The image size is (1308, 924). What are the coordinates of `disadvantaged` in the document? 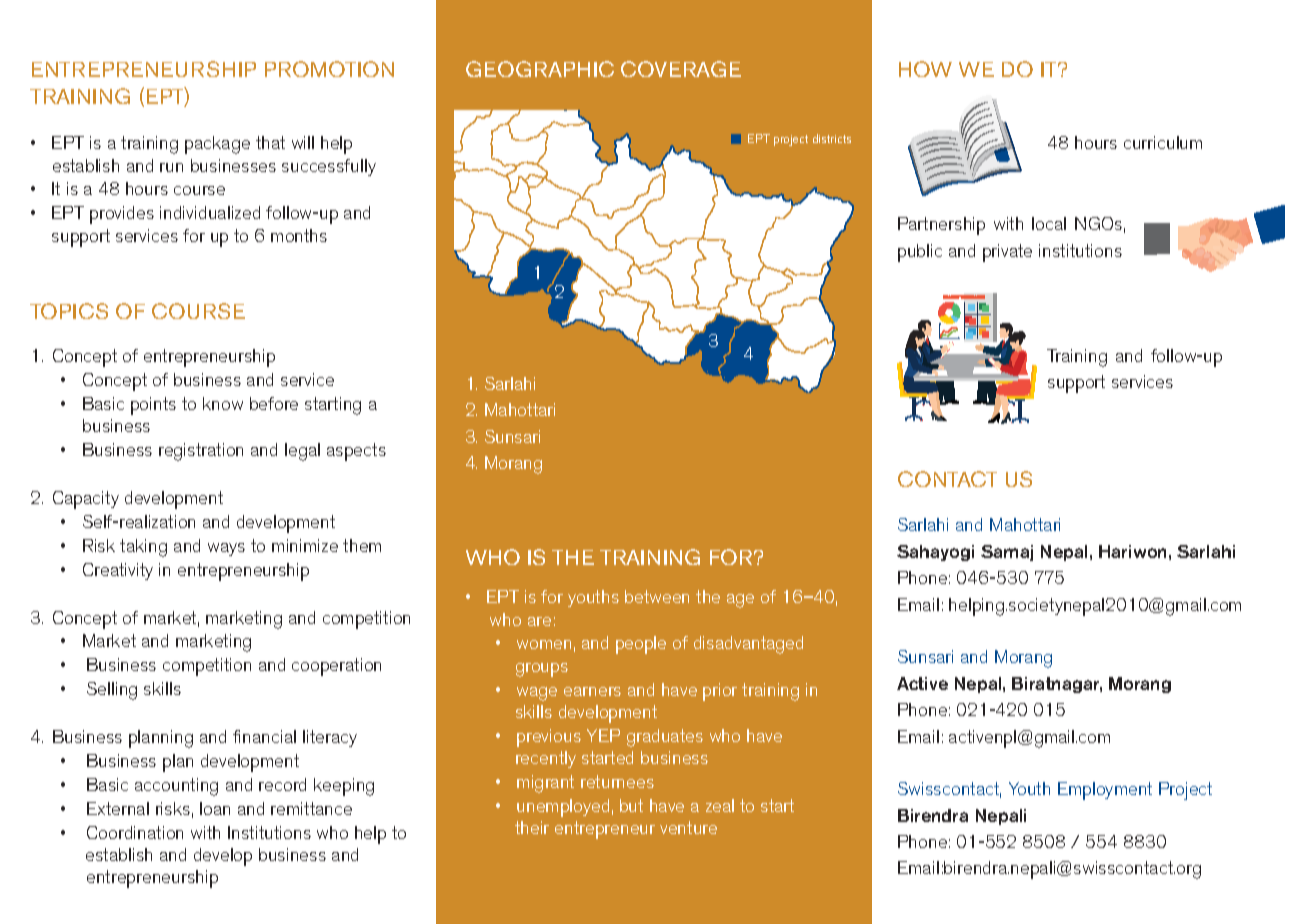 It's located at (748, 645).
